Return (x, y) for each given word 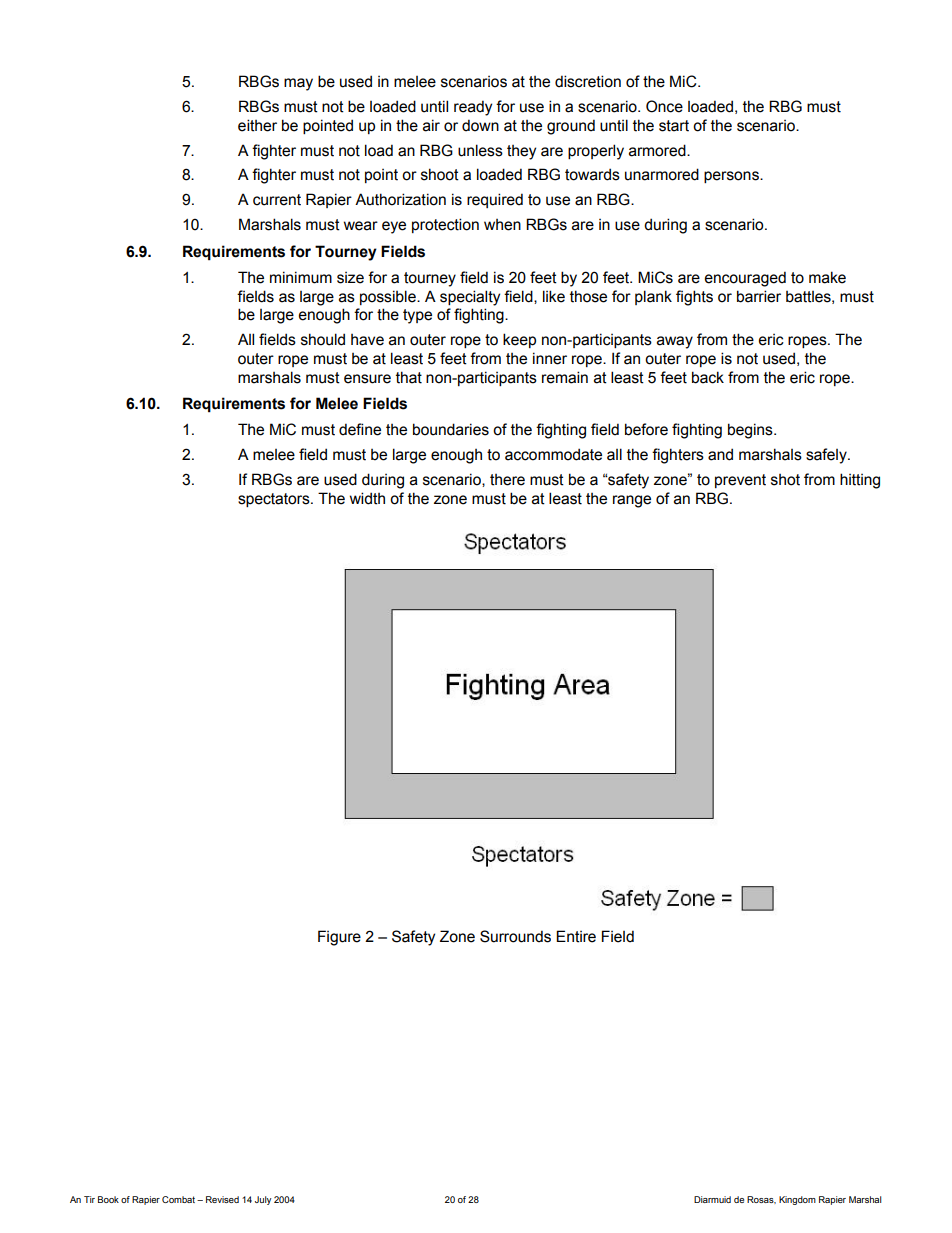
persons (732, 177)
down (480, 125)
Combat (178, 1199)
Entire (576, 936)
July (263, 1200)
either (257, 125)
